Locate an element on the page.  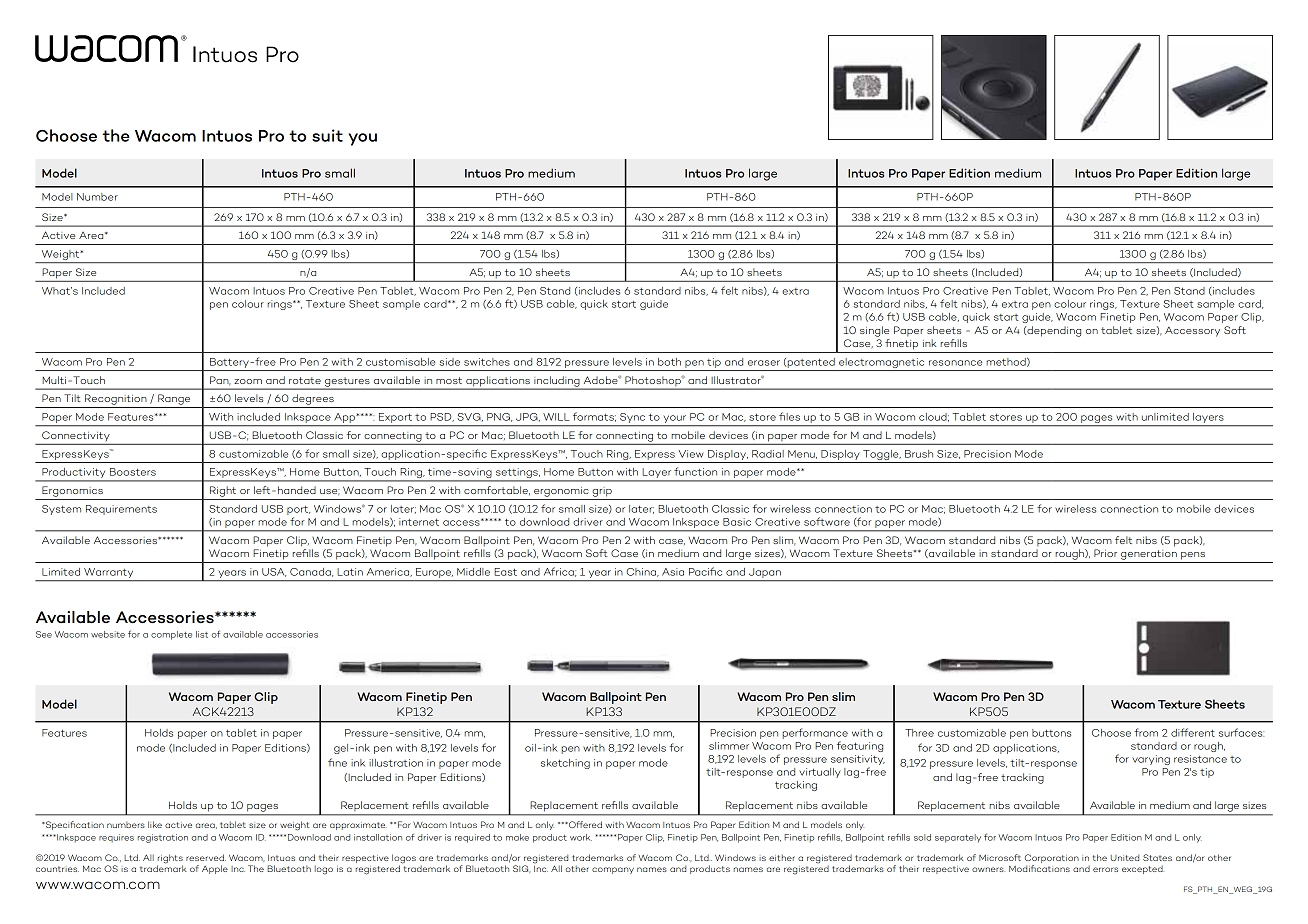
from is located at coordinates (1146, 732).
